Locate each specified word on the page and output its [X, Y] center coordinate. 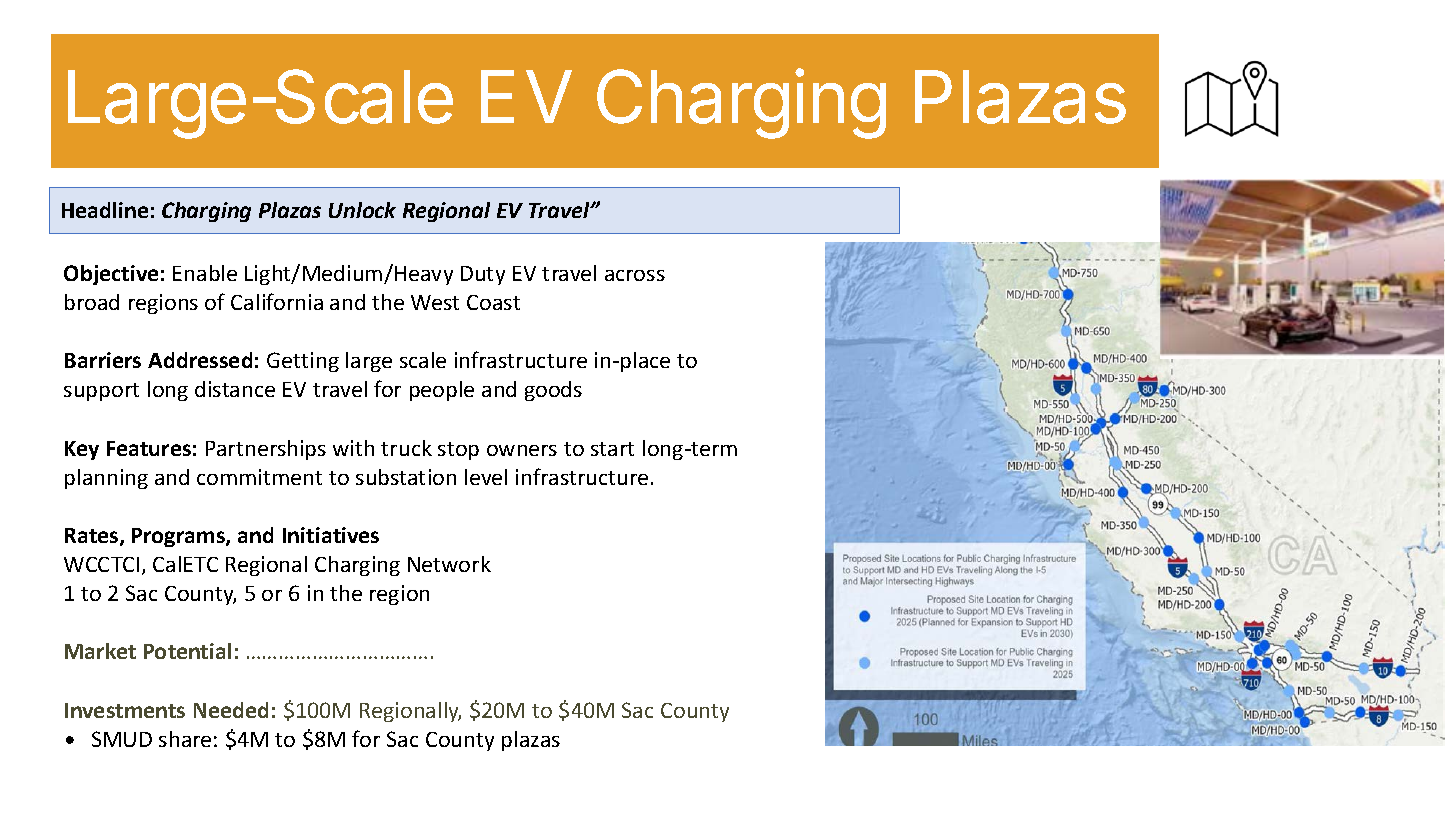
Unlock [362, 210]
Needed [231, 710]
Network [449, 564]
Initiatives [331, 535]
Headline [105, 210]
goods [553, 391]
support [101, 392]
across [635, 275]
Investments [125, 710]
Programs [179, 537]
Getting [303, 362]
